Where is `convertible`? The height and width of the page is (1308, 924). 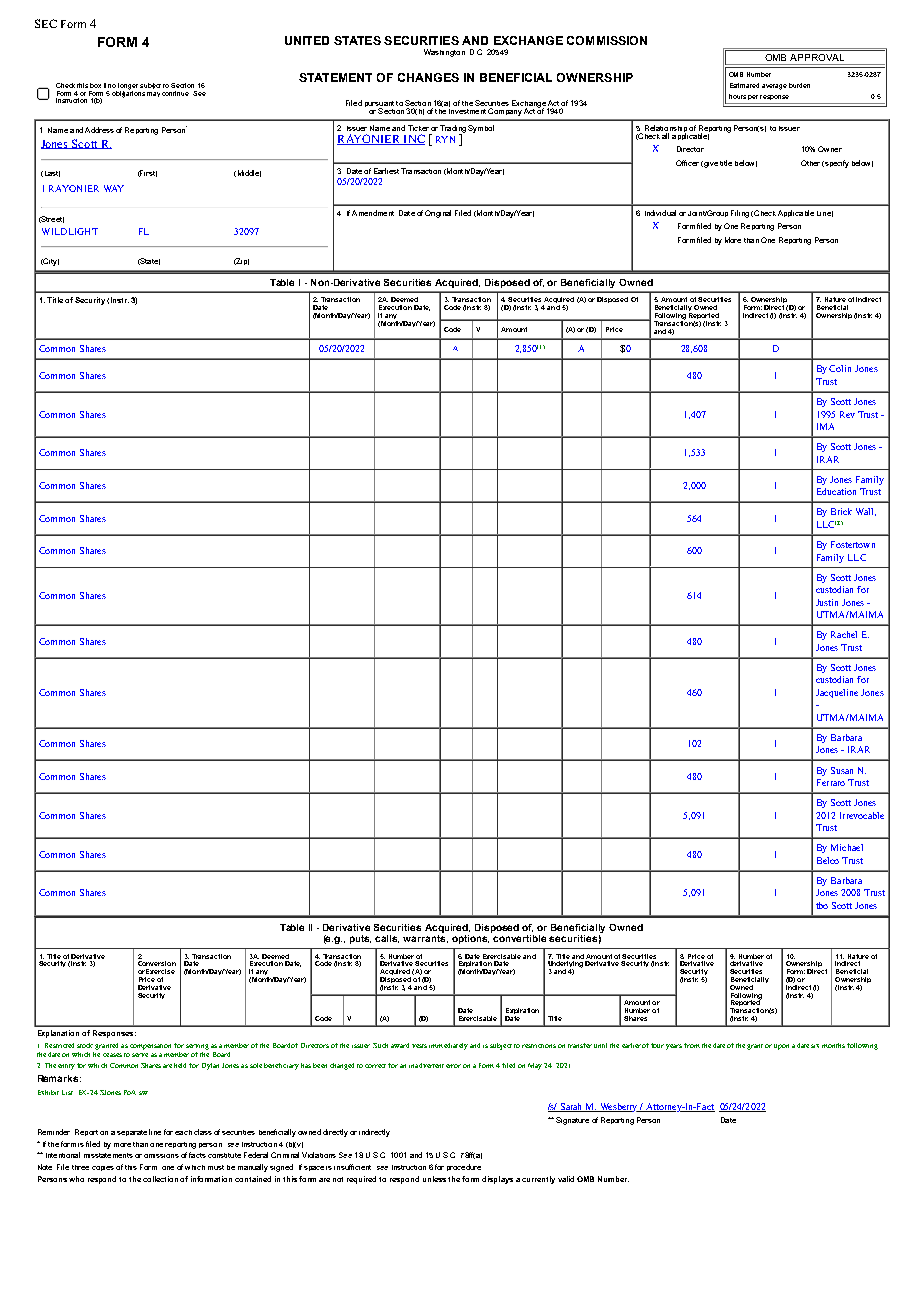
convertible is located at coordinates (519, 938).
